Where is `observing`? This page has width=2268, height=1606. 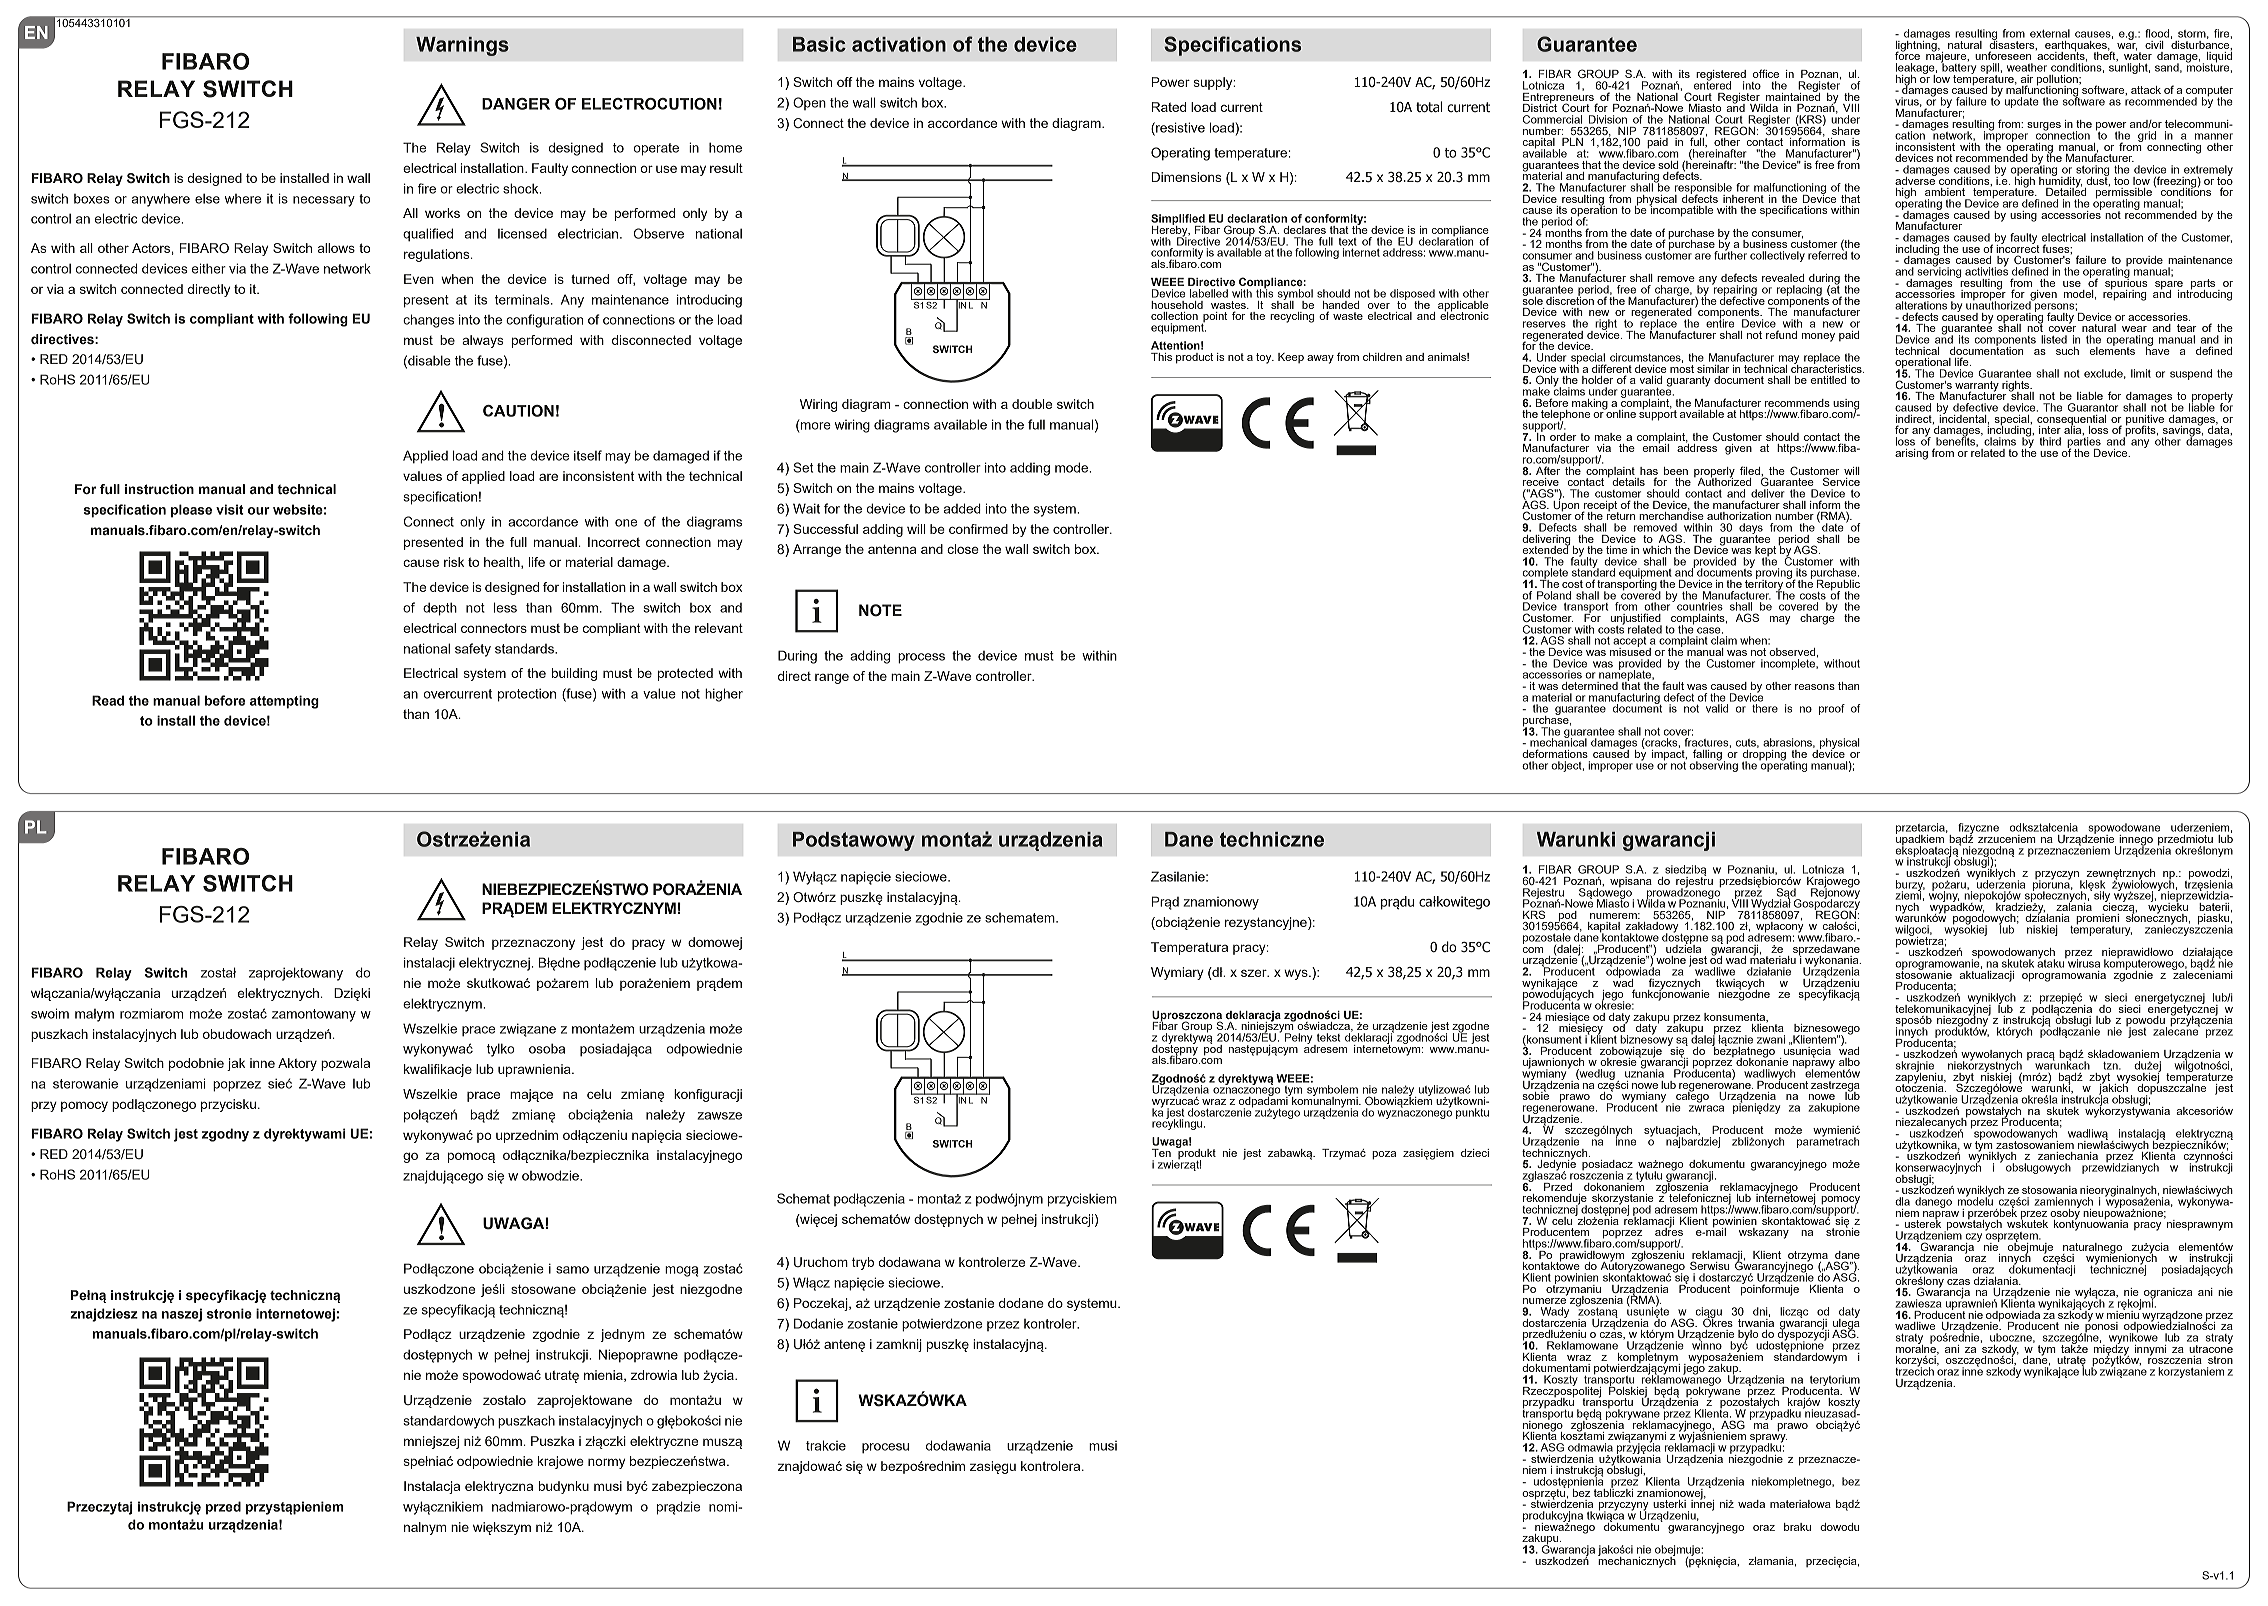 observing is located at coordinates (1713, 765).
